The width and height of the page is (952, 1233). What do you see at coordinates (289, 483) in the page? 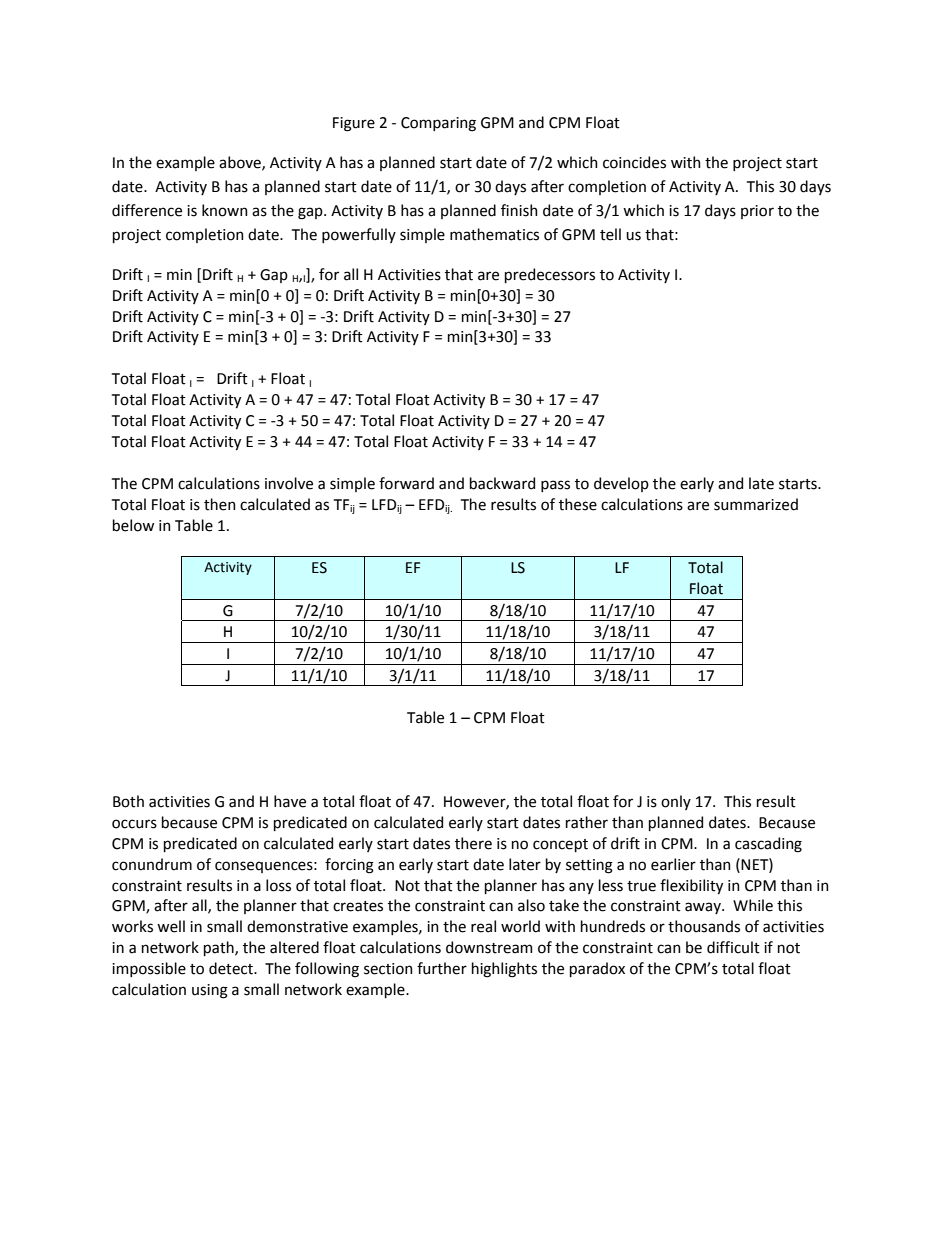
I see `involve` at bounding box center [289, 483].
